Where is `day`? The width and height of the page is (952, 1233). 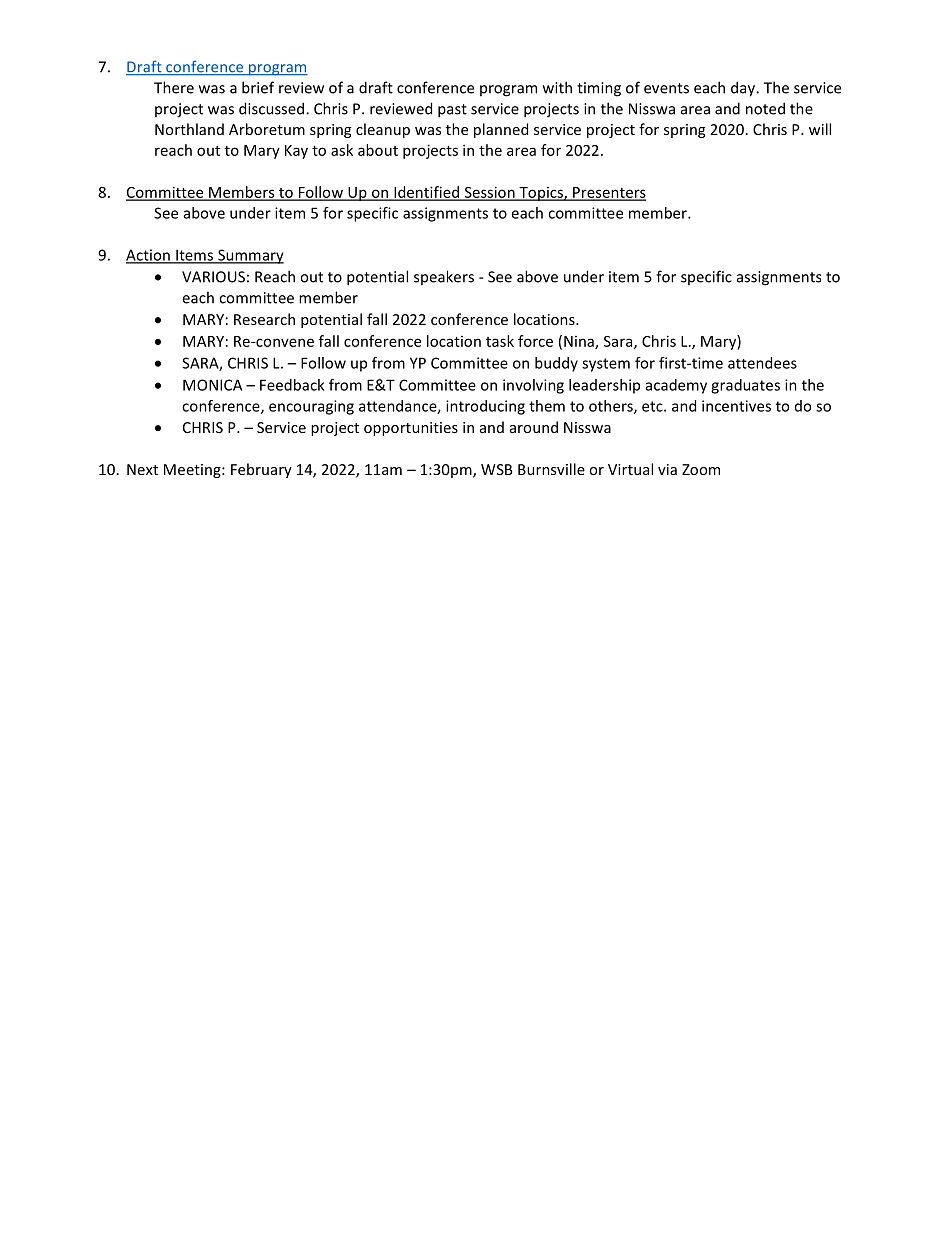
day is located at coordinates (744, 89).
